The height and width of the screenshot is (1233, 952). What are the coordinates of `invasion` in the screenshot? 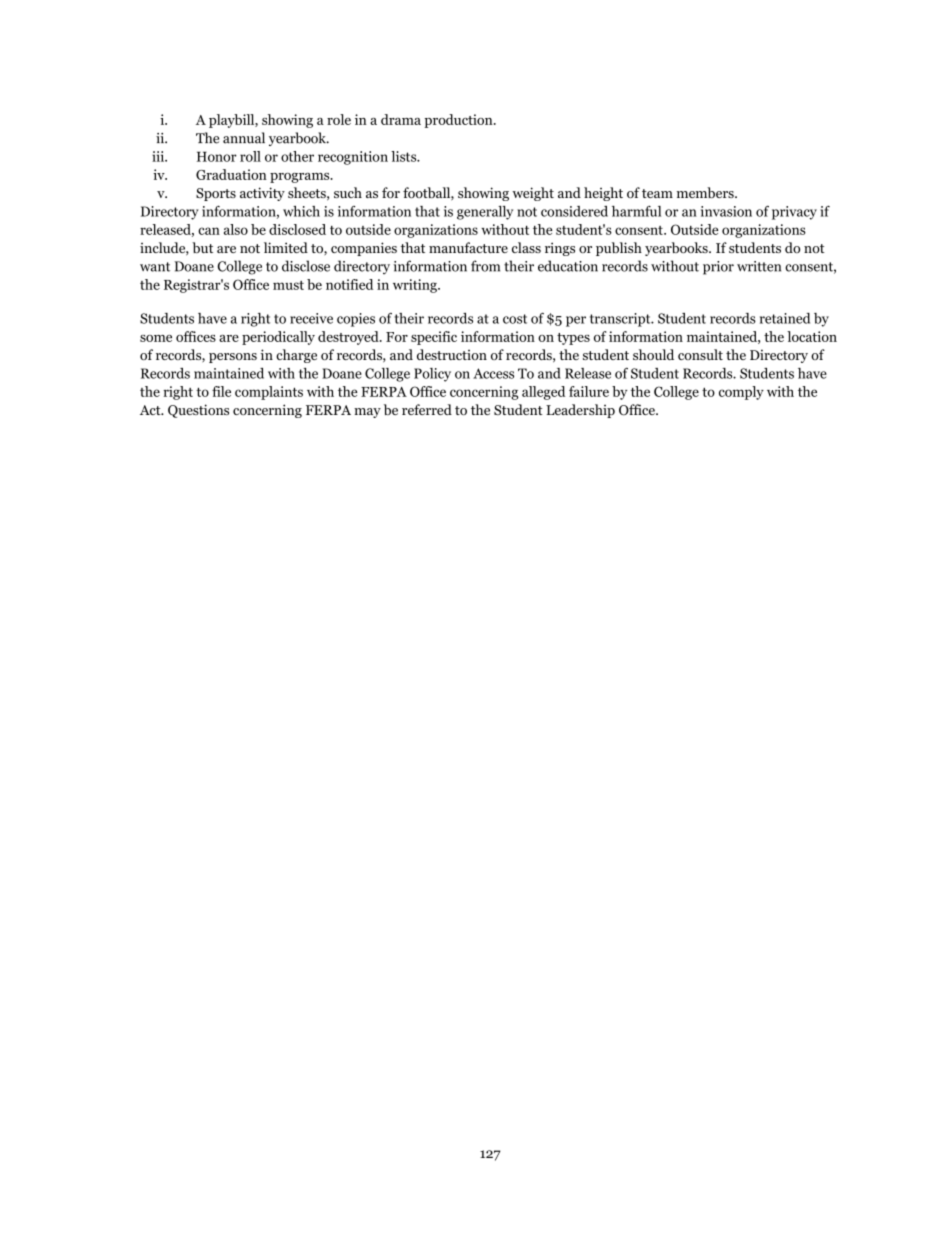 It's located at (726, 211).
